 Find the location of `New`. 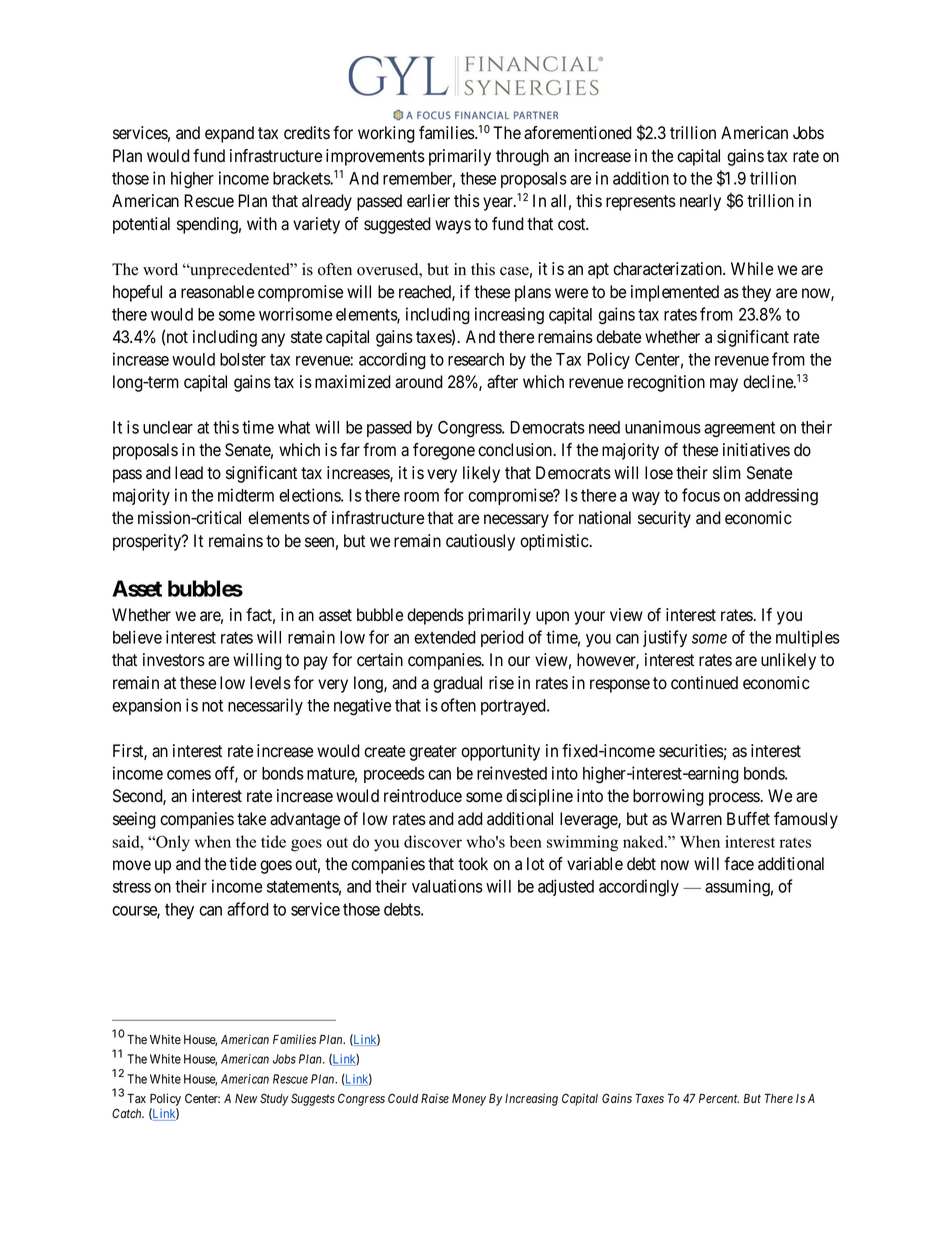

New is located at coordinates (246, 1098).
